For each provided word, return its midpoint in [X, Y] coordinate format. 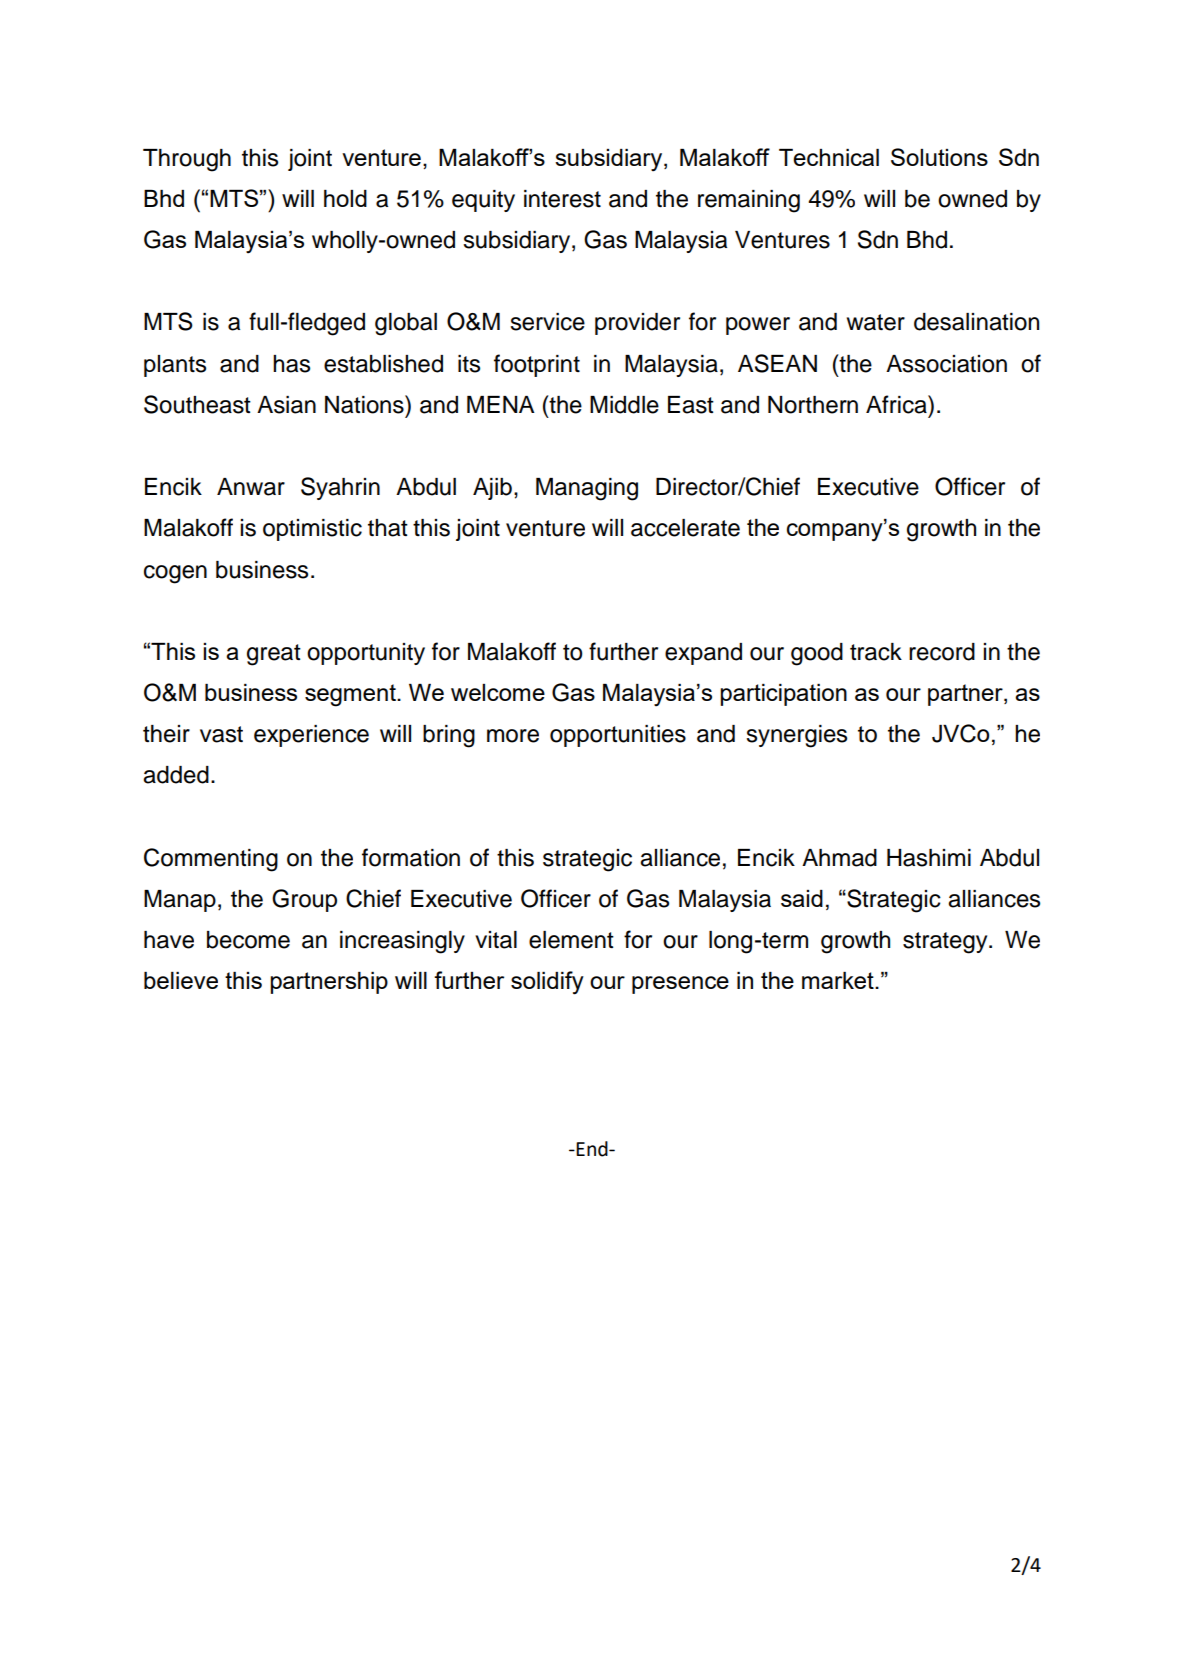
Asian [286, 405]
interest [562, 199]
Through [187, 160]
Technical [829, 157]
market [839, 980]
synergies [796, 736]
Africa [897, 404]
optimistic [312, 530]
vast [221, 734]
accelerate [685, 528]
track [876, 652]
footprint [537, 365]
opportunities [618, 736]
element [571, 940]
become [248, 940]
